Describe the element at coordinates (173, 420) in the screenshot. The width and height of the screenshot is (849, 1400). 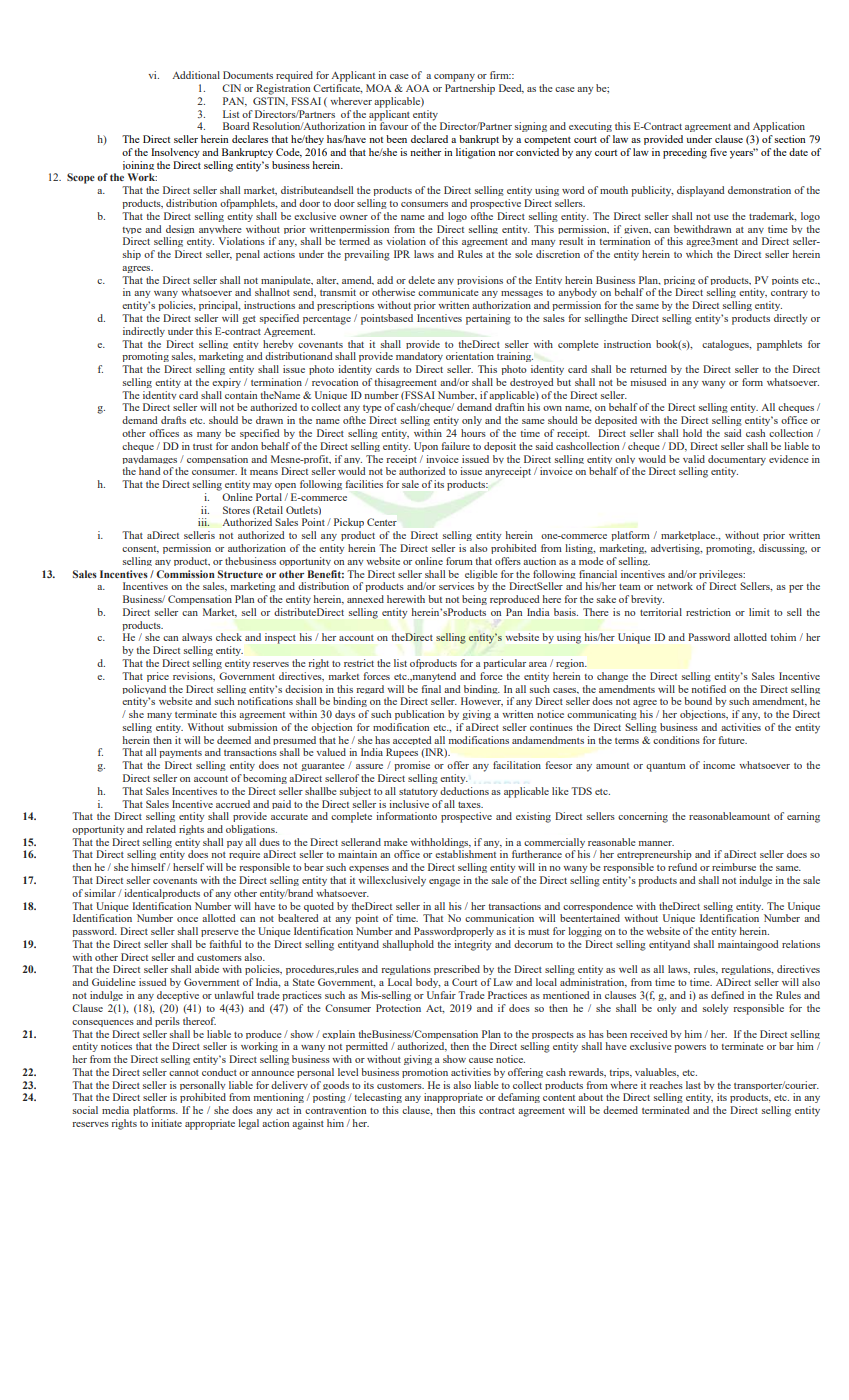
I see `drafts` at that location.
